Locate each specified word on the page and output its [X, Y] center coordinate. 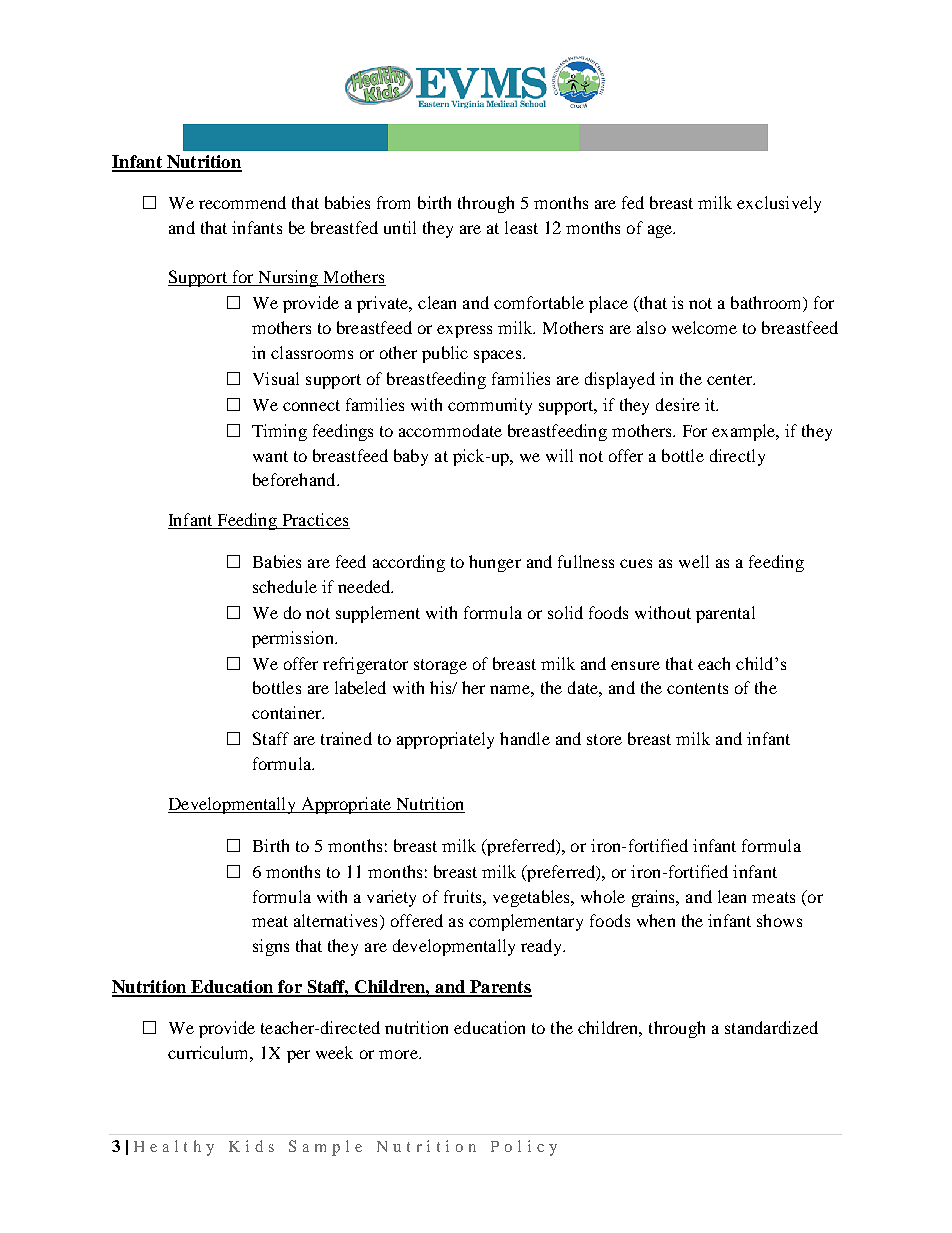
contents [697, 688]
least [521, 227]
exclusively [779, 204]
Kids [251, 1146]
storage [440, 666]
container [288, 712]
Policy [524, 1148]
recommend [242, 202]
